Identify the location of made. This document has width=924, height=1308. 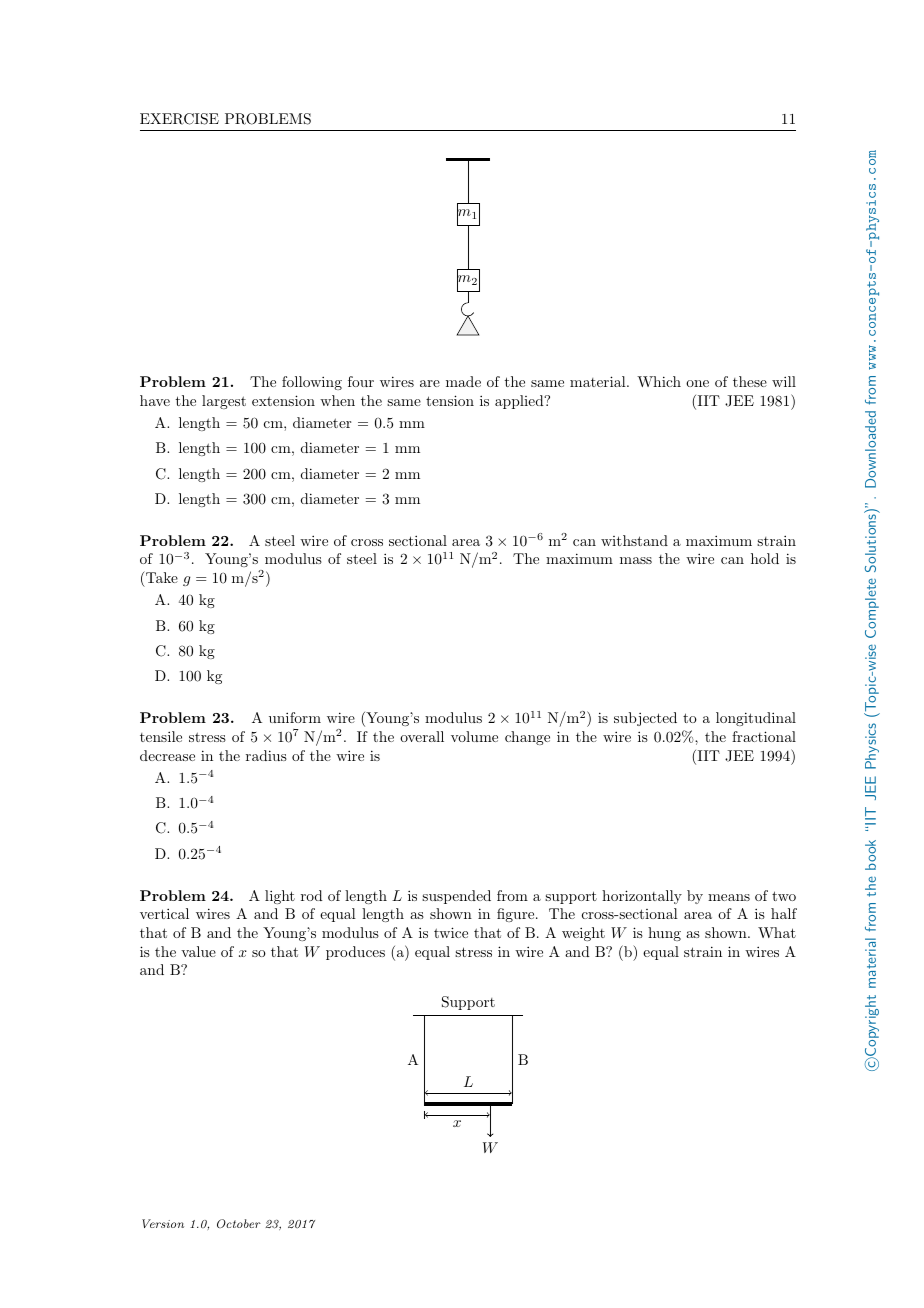
(463, 381).
